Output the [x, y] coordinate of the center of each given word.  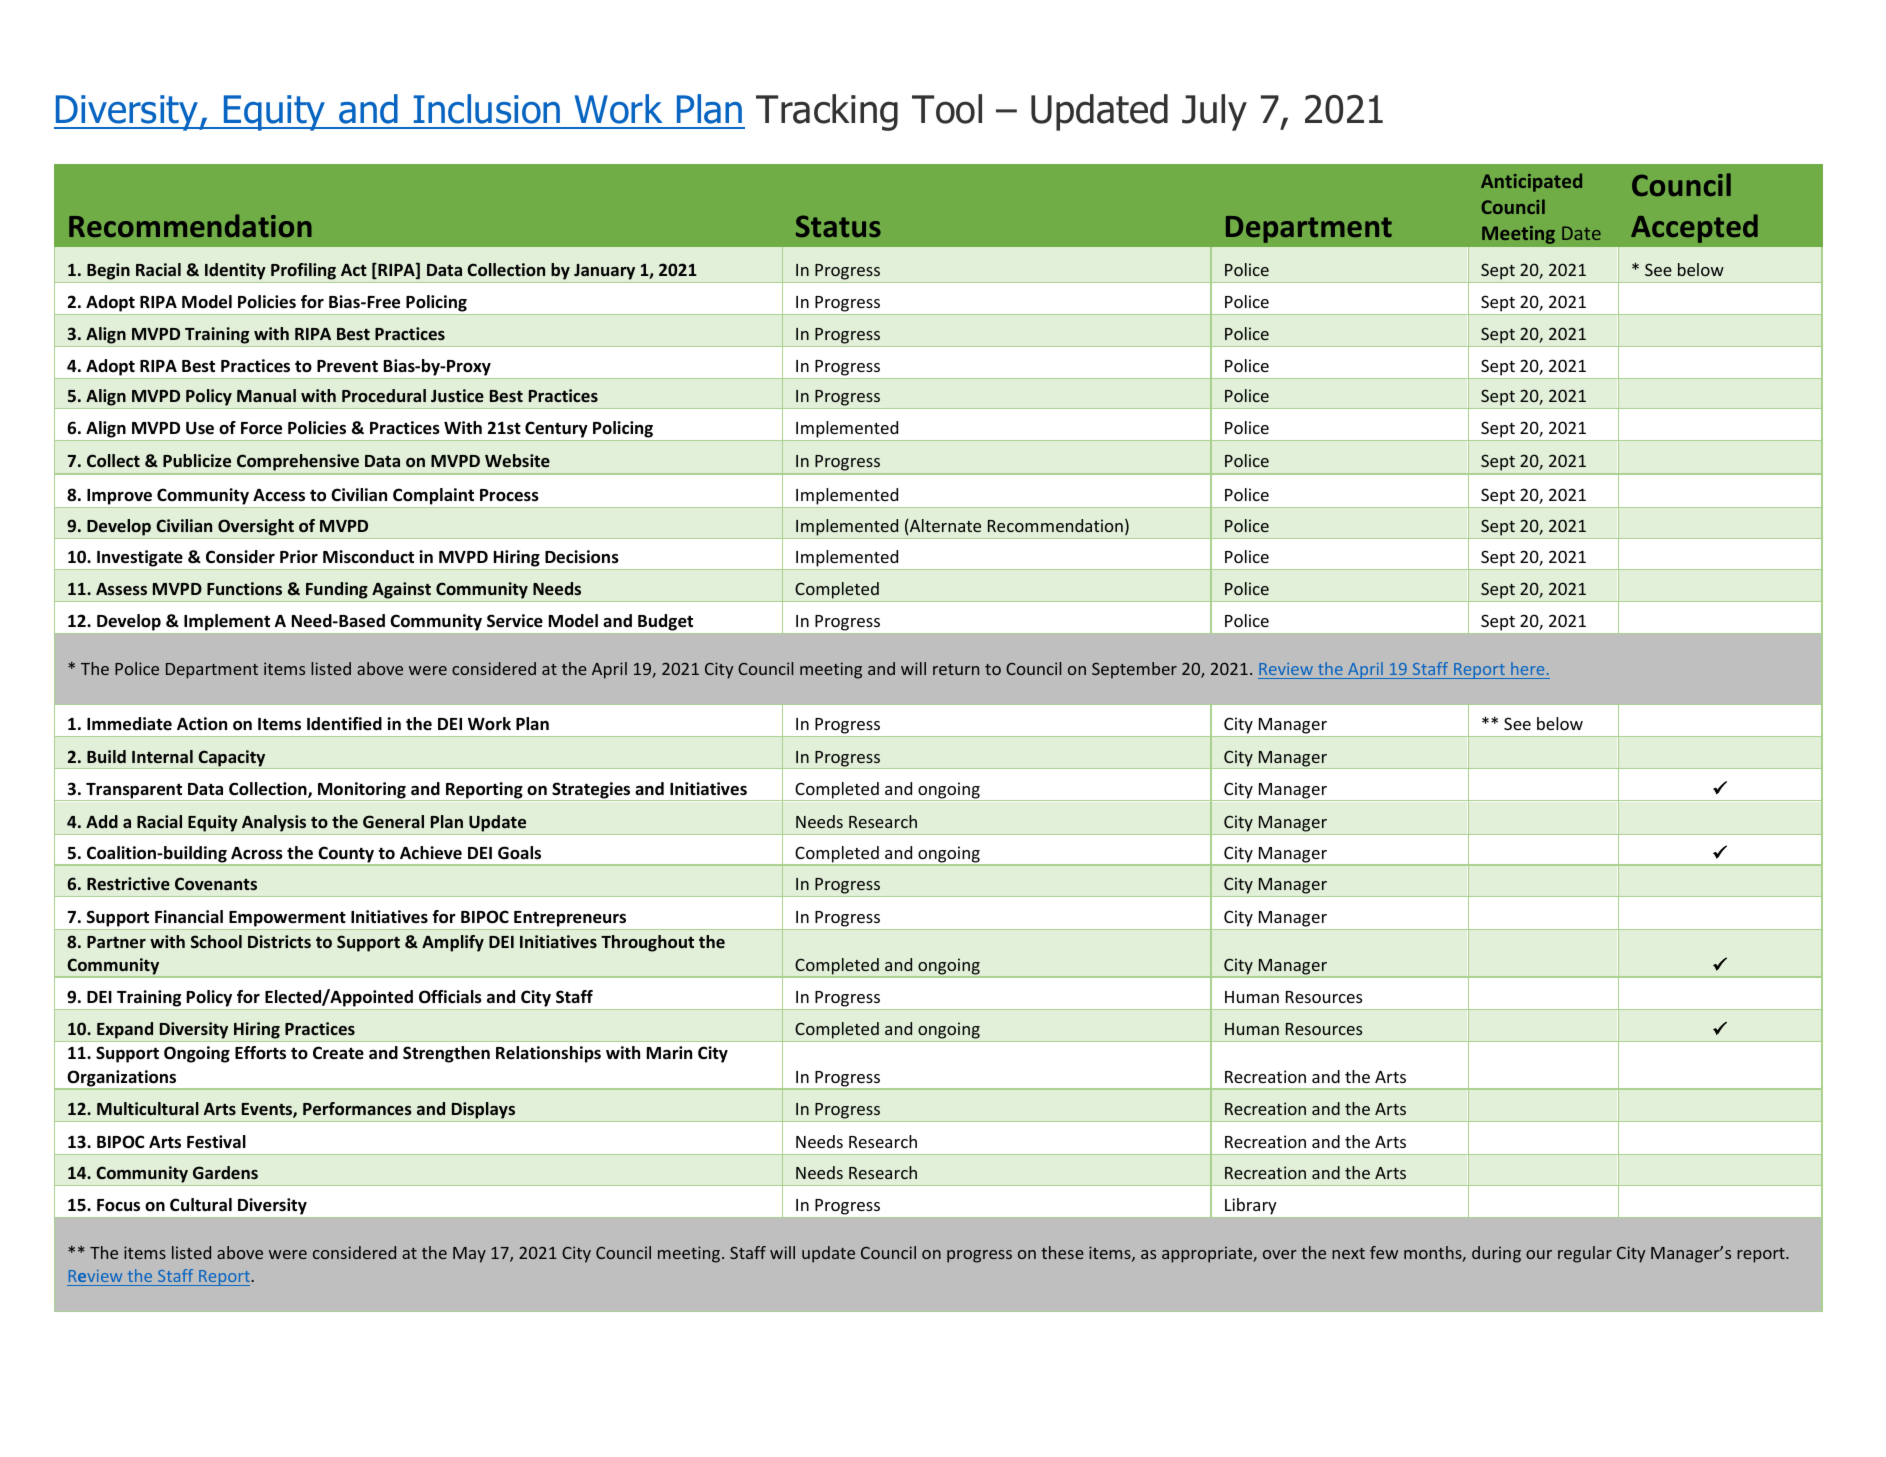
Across [257, 853]
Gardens [225, 1172]
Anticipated [1531, 182]
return [956, 669]
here [1527, 668]
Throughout [647, 943]
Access [279, 495]
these [1062, 1252]
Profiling [303, 271]
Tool [947, 109]
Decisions [582, 557]
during [1496, 1254]
